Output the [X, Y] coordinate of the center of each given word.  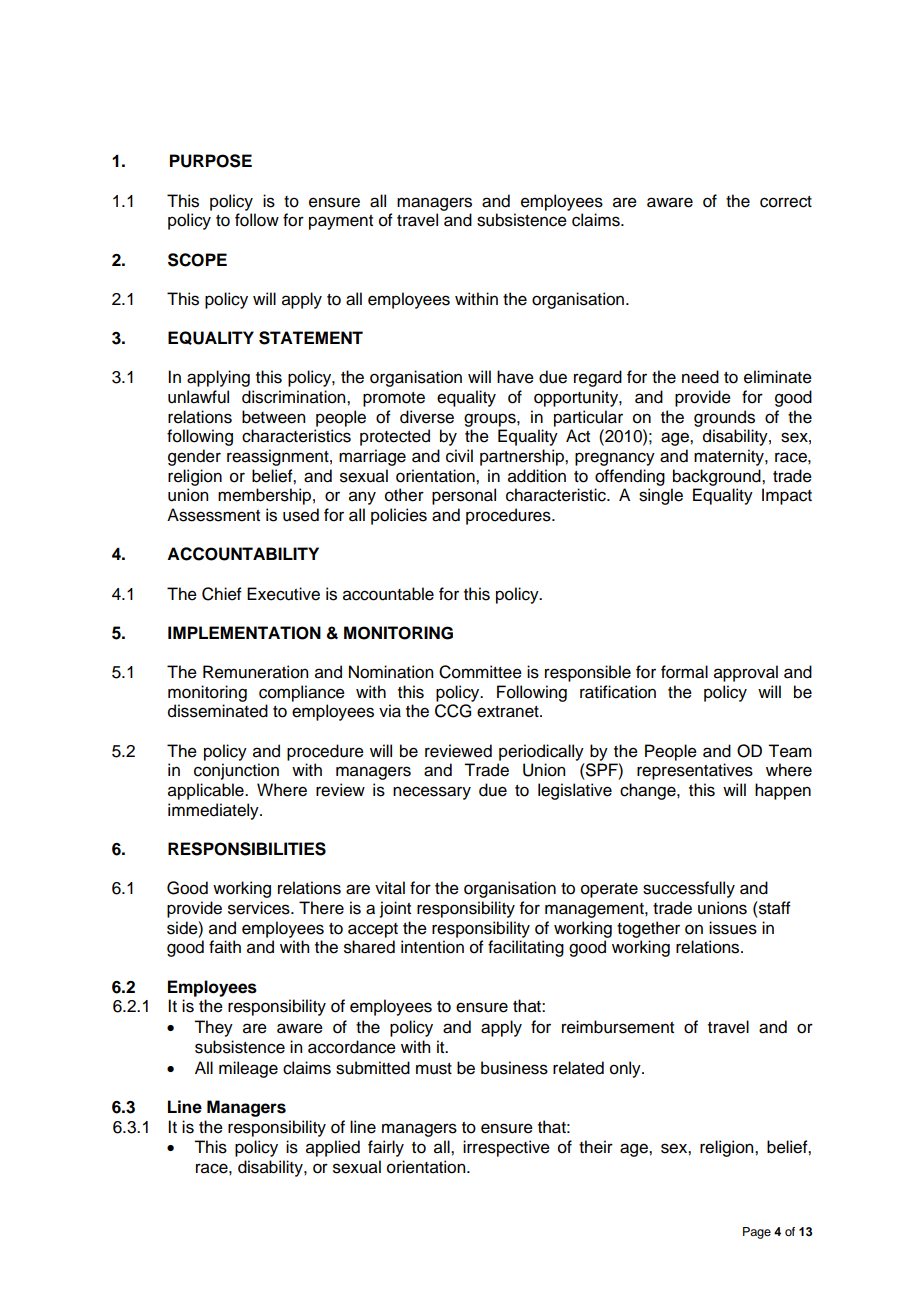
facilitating [526, 948]
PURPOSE [211, 161]
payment [341, 222]
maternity [730, 457]
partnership [523, 457]
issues [733, 928]
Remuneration [255, 672]
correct [786, 202]
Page [757, 1233]
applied [333, 1148]
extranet [509, 712]
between [273, 417]
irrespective [506, 1148]
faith [225, 947]
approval [746, 673]
